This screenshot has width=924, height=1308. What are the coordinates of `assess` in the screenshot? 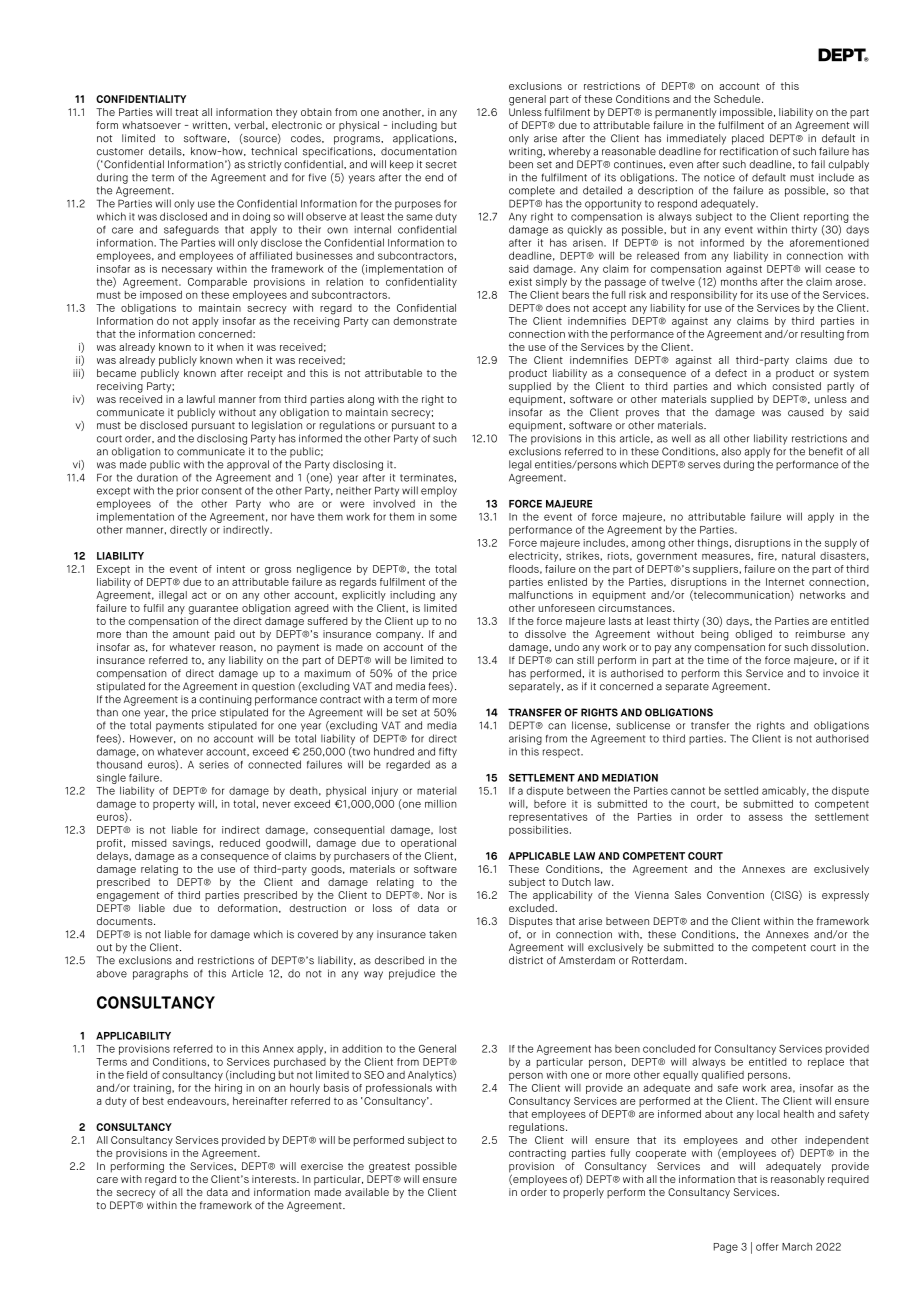 It's located at (766, 817).
